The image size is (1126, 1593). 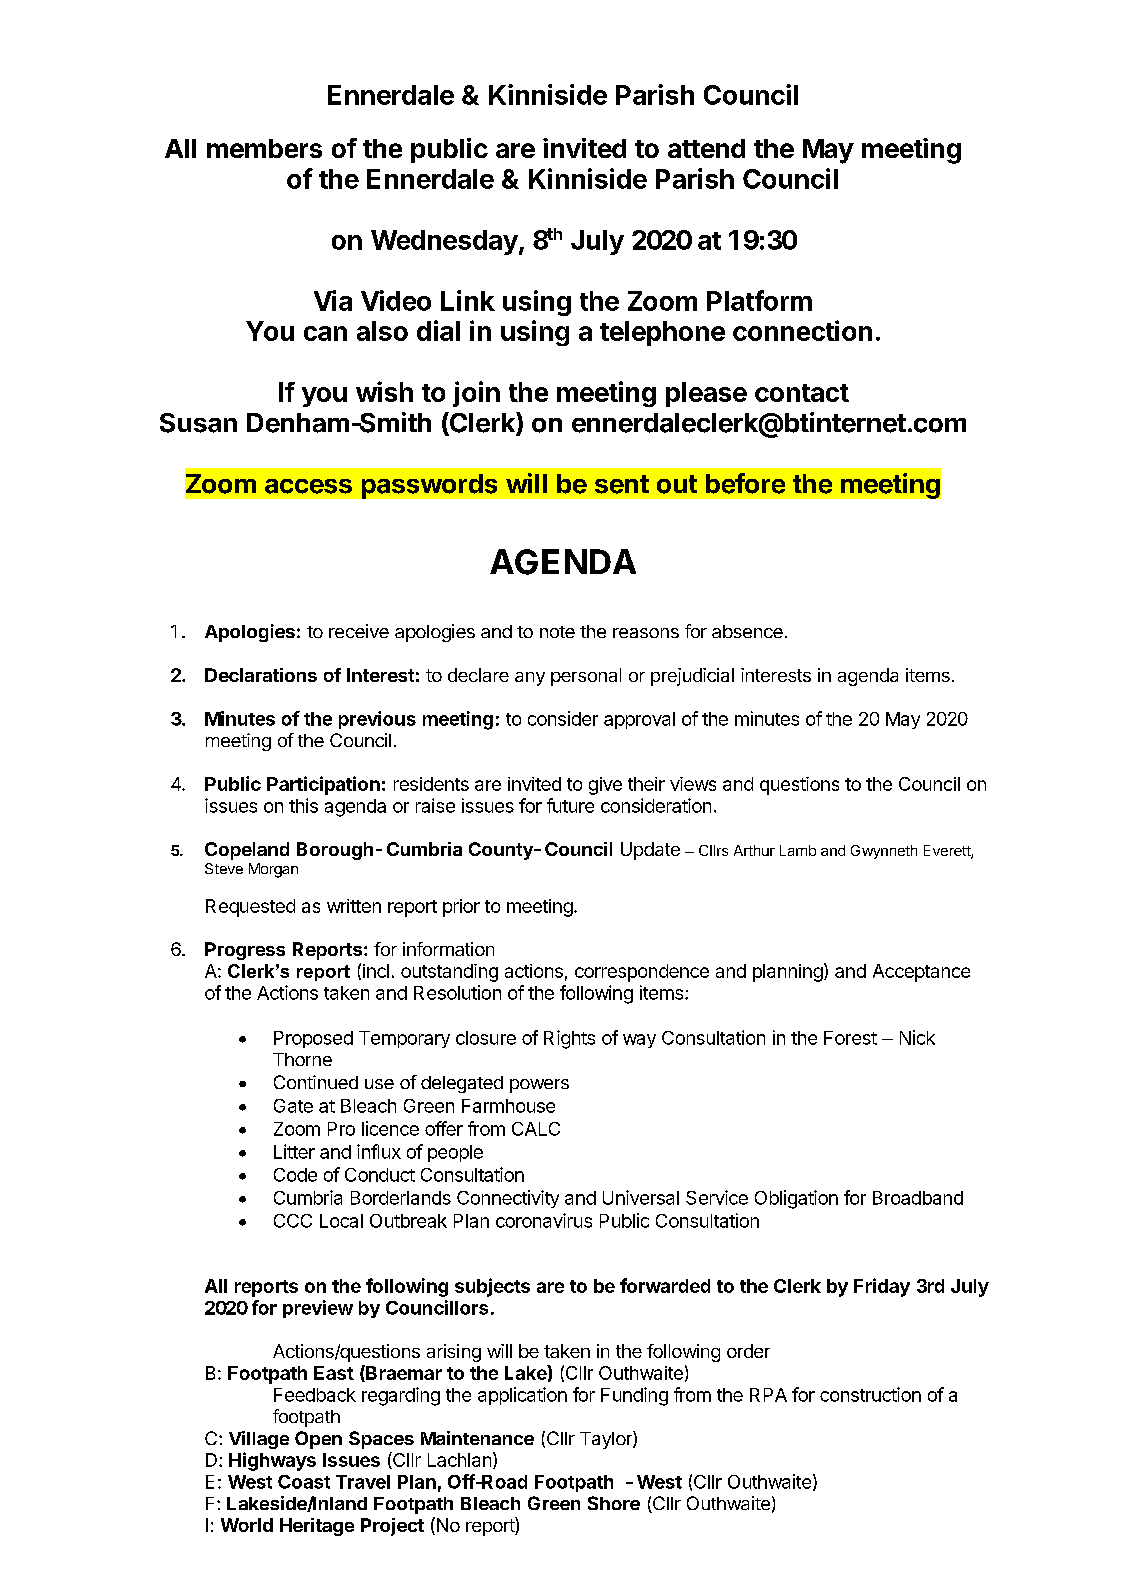 I want to click on Obligation, so click(x=796, y=1199).
